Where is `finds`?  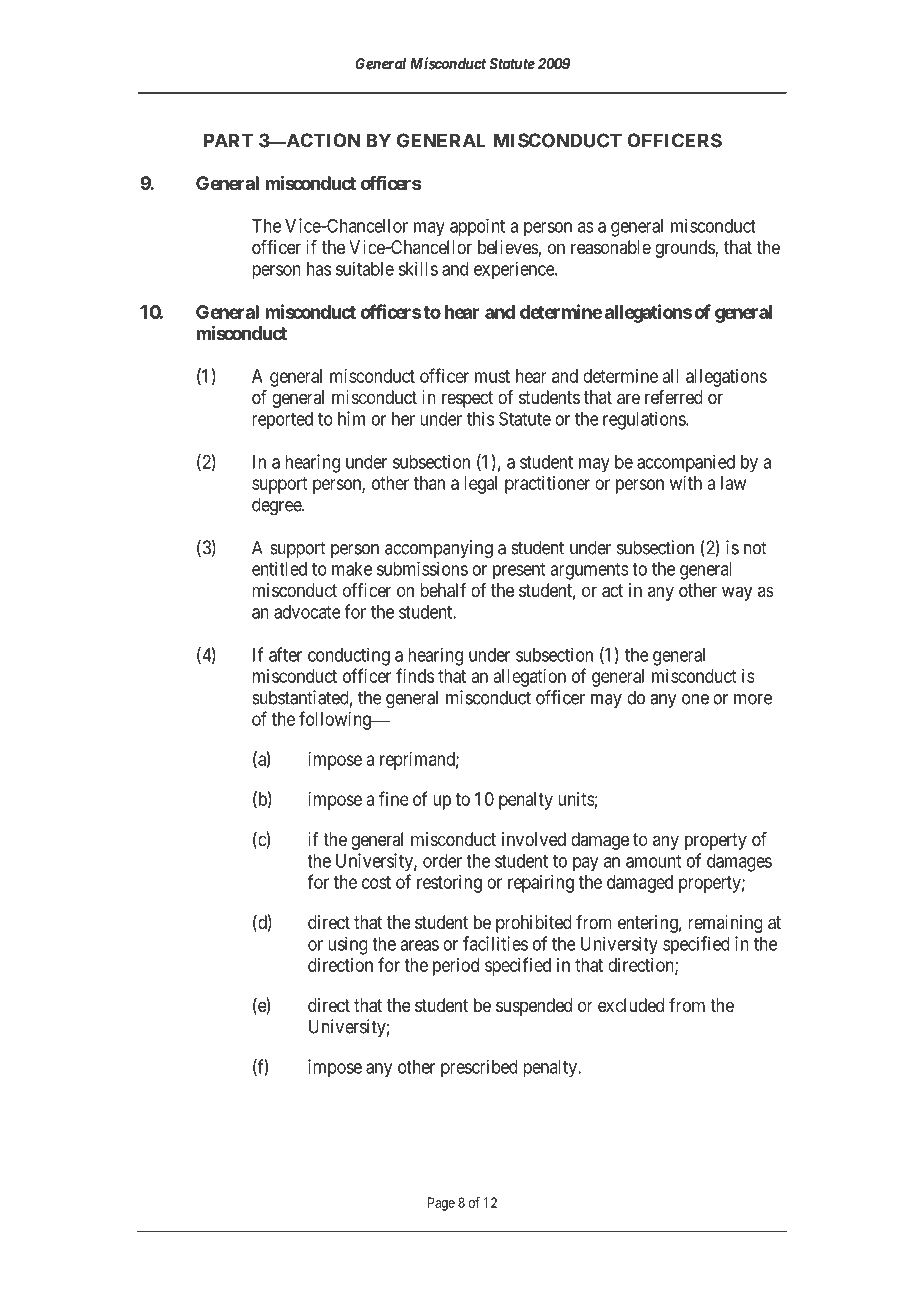 finds is located at coordinates (415, 675).
